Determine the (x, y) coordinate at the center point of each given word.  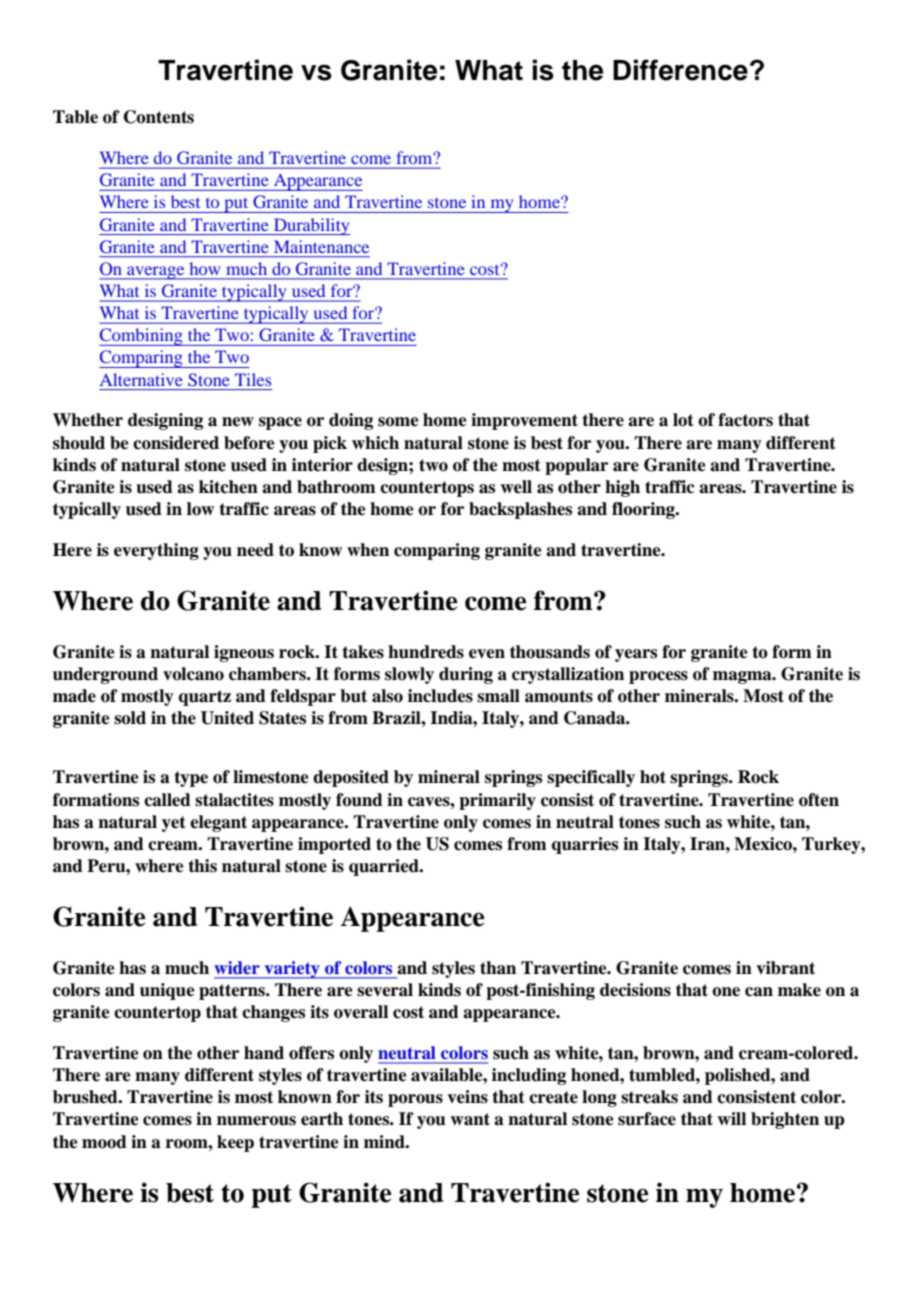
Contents (159, 117)
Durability (311, 226)
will (731, 1118)
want (470, 1119)
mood (104, 1142)
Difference (680, 70)
